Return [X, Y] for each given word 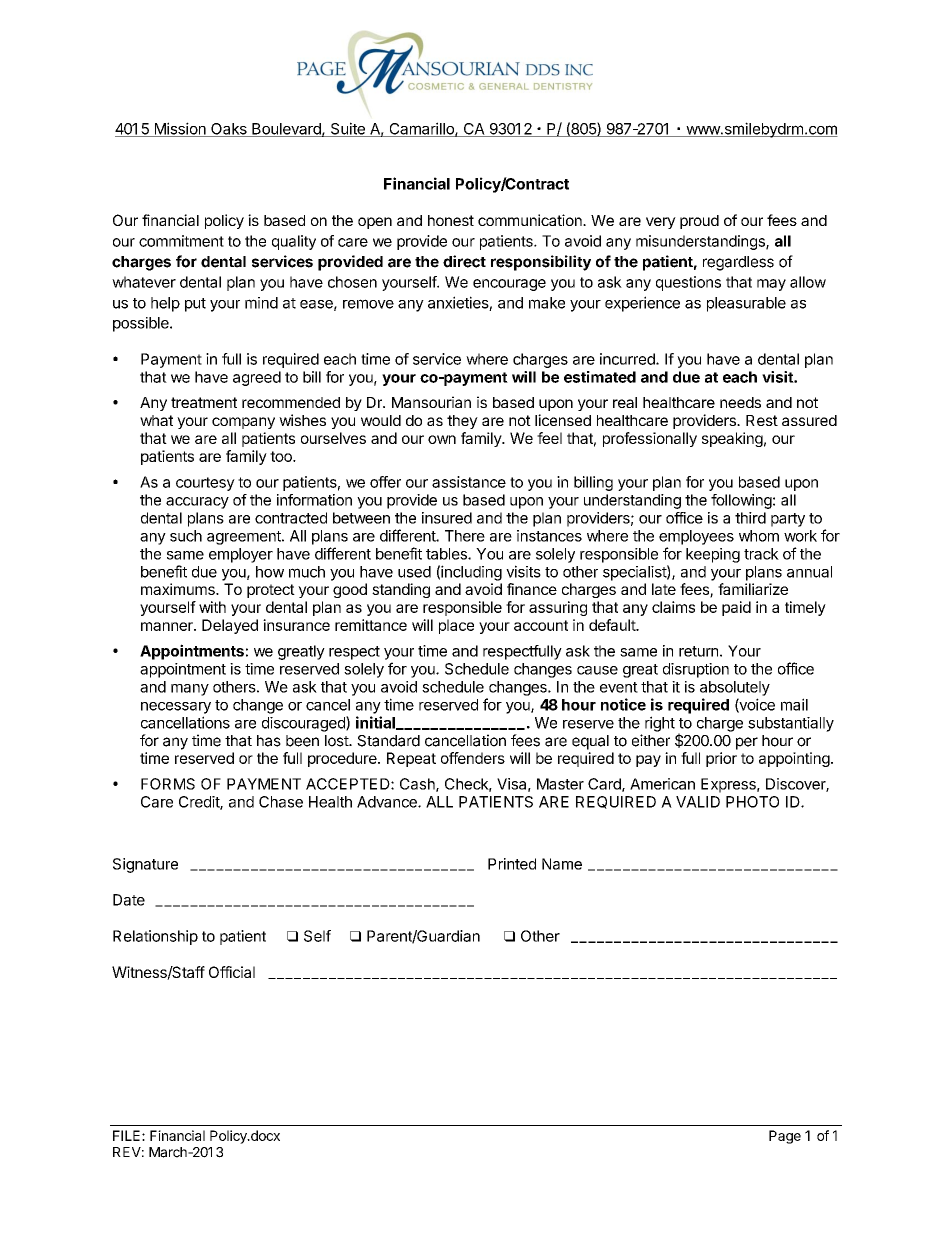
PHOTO [752, 802]
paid [736, 608]
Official [232, 972]
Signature [145, 865]
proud [699, 222]
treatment [204, 402]
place [456, 626]
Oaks [229, 130]
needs [740, 402]
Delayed [230, 626]
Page [785, 1137]
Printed [512, 864]
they [462, 422]
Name [562, 864]
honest [451, 220]
